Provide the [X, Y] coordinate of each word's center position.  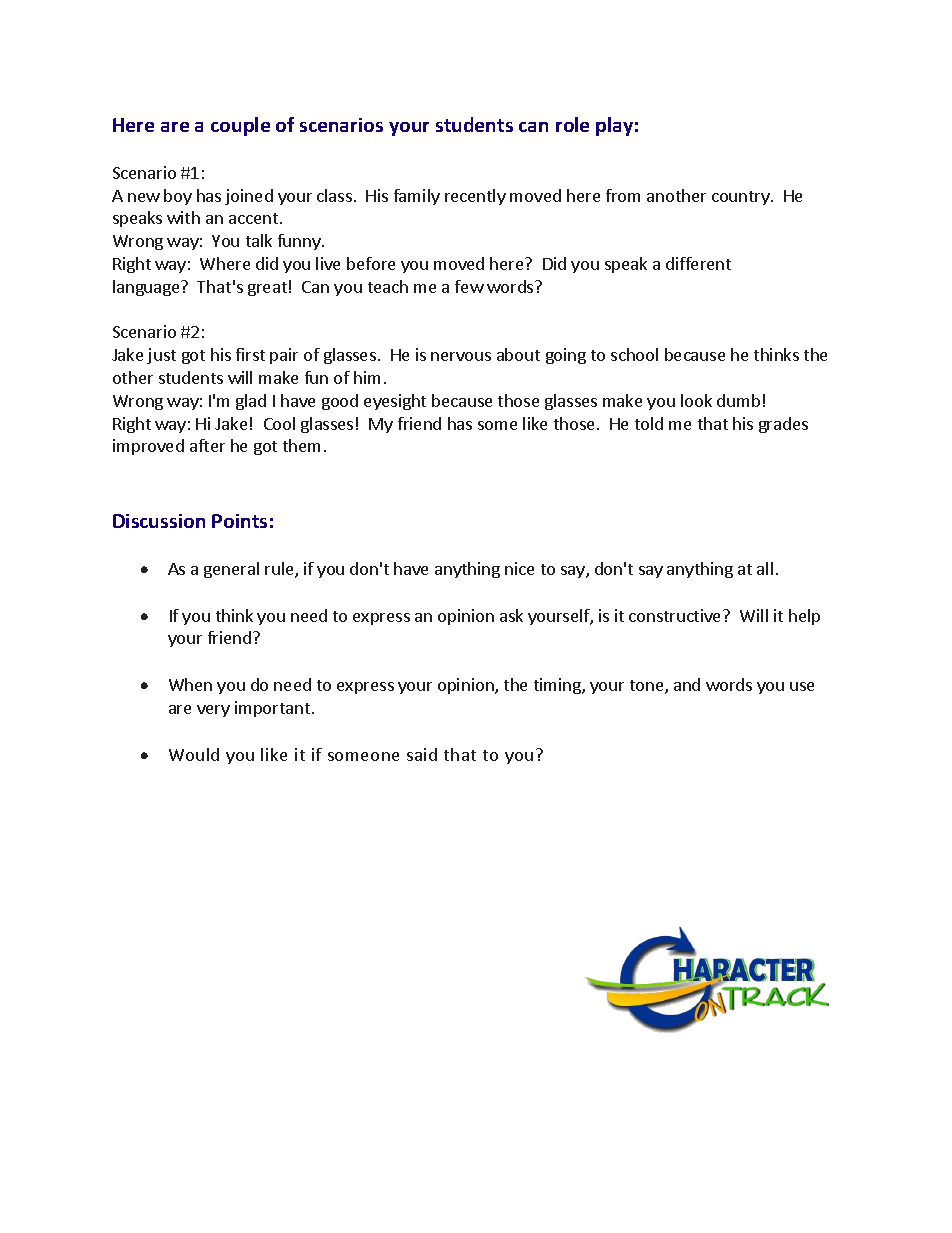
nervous [461, 356]
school [634, 354]
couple [240, 126]
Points [239, 521]
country [742, 198]
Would [194, 754]
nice [519, 568]
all [765, 568]
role [572, 124]
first [250, 354]
